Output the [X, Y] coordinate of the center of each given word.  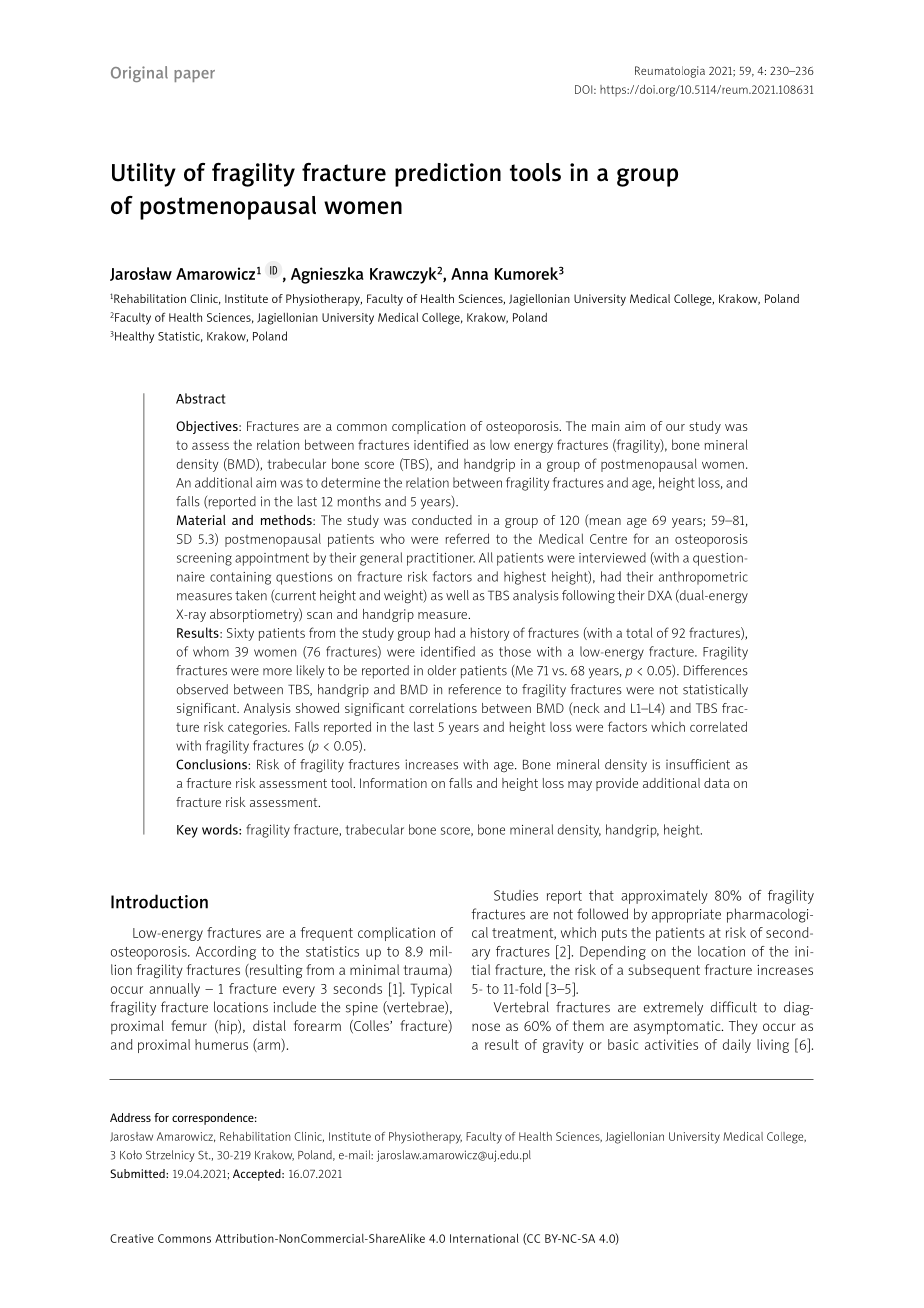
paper [194, 76]
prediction [448, 175]
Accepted [258, 1175]
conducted [442, 520]
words [221, 829]
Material [201, 520]
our [675, 427]
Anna [469, 274]
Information [393, 783]
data [717, 783]
